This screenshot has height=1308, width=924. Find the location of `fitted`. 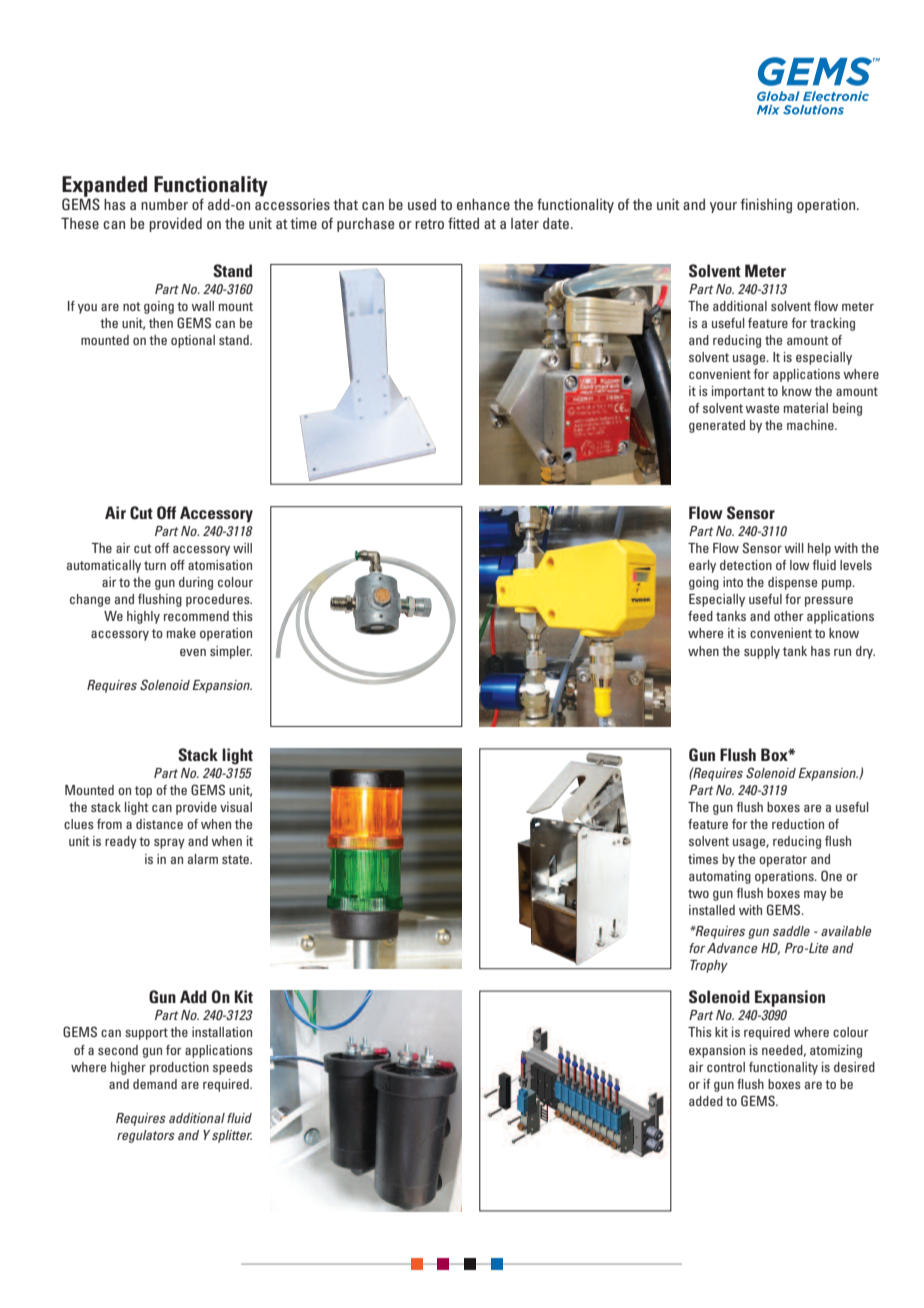

fitted is located at coordinates (463, 223).
